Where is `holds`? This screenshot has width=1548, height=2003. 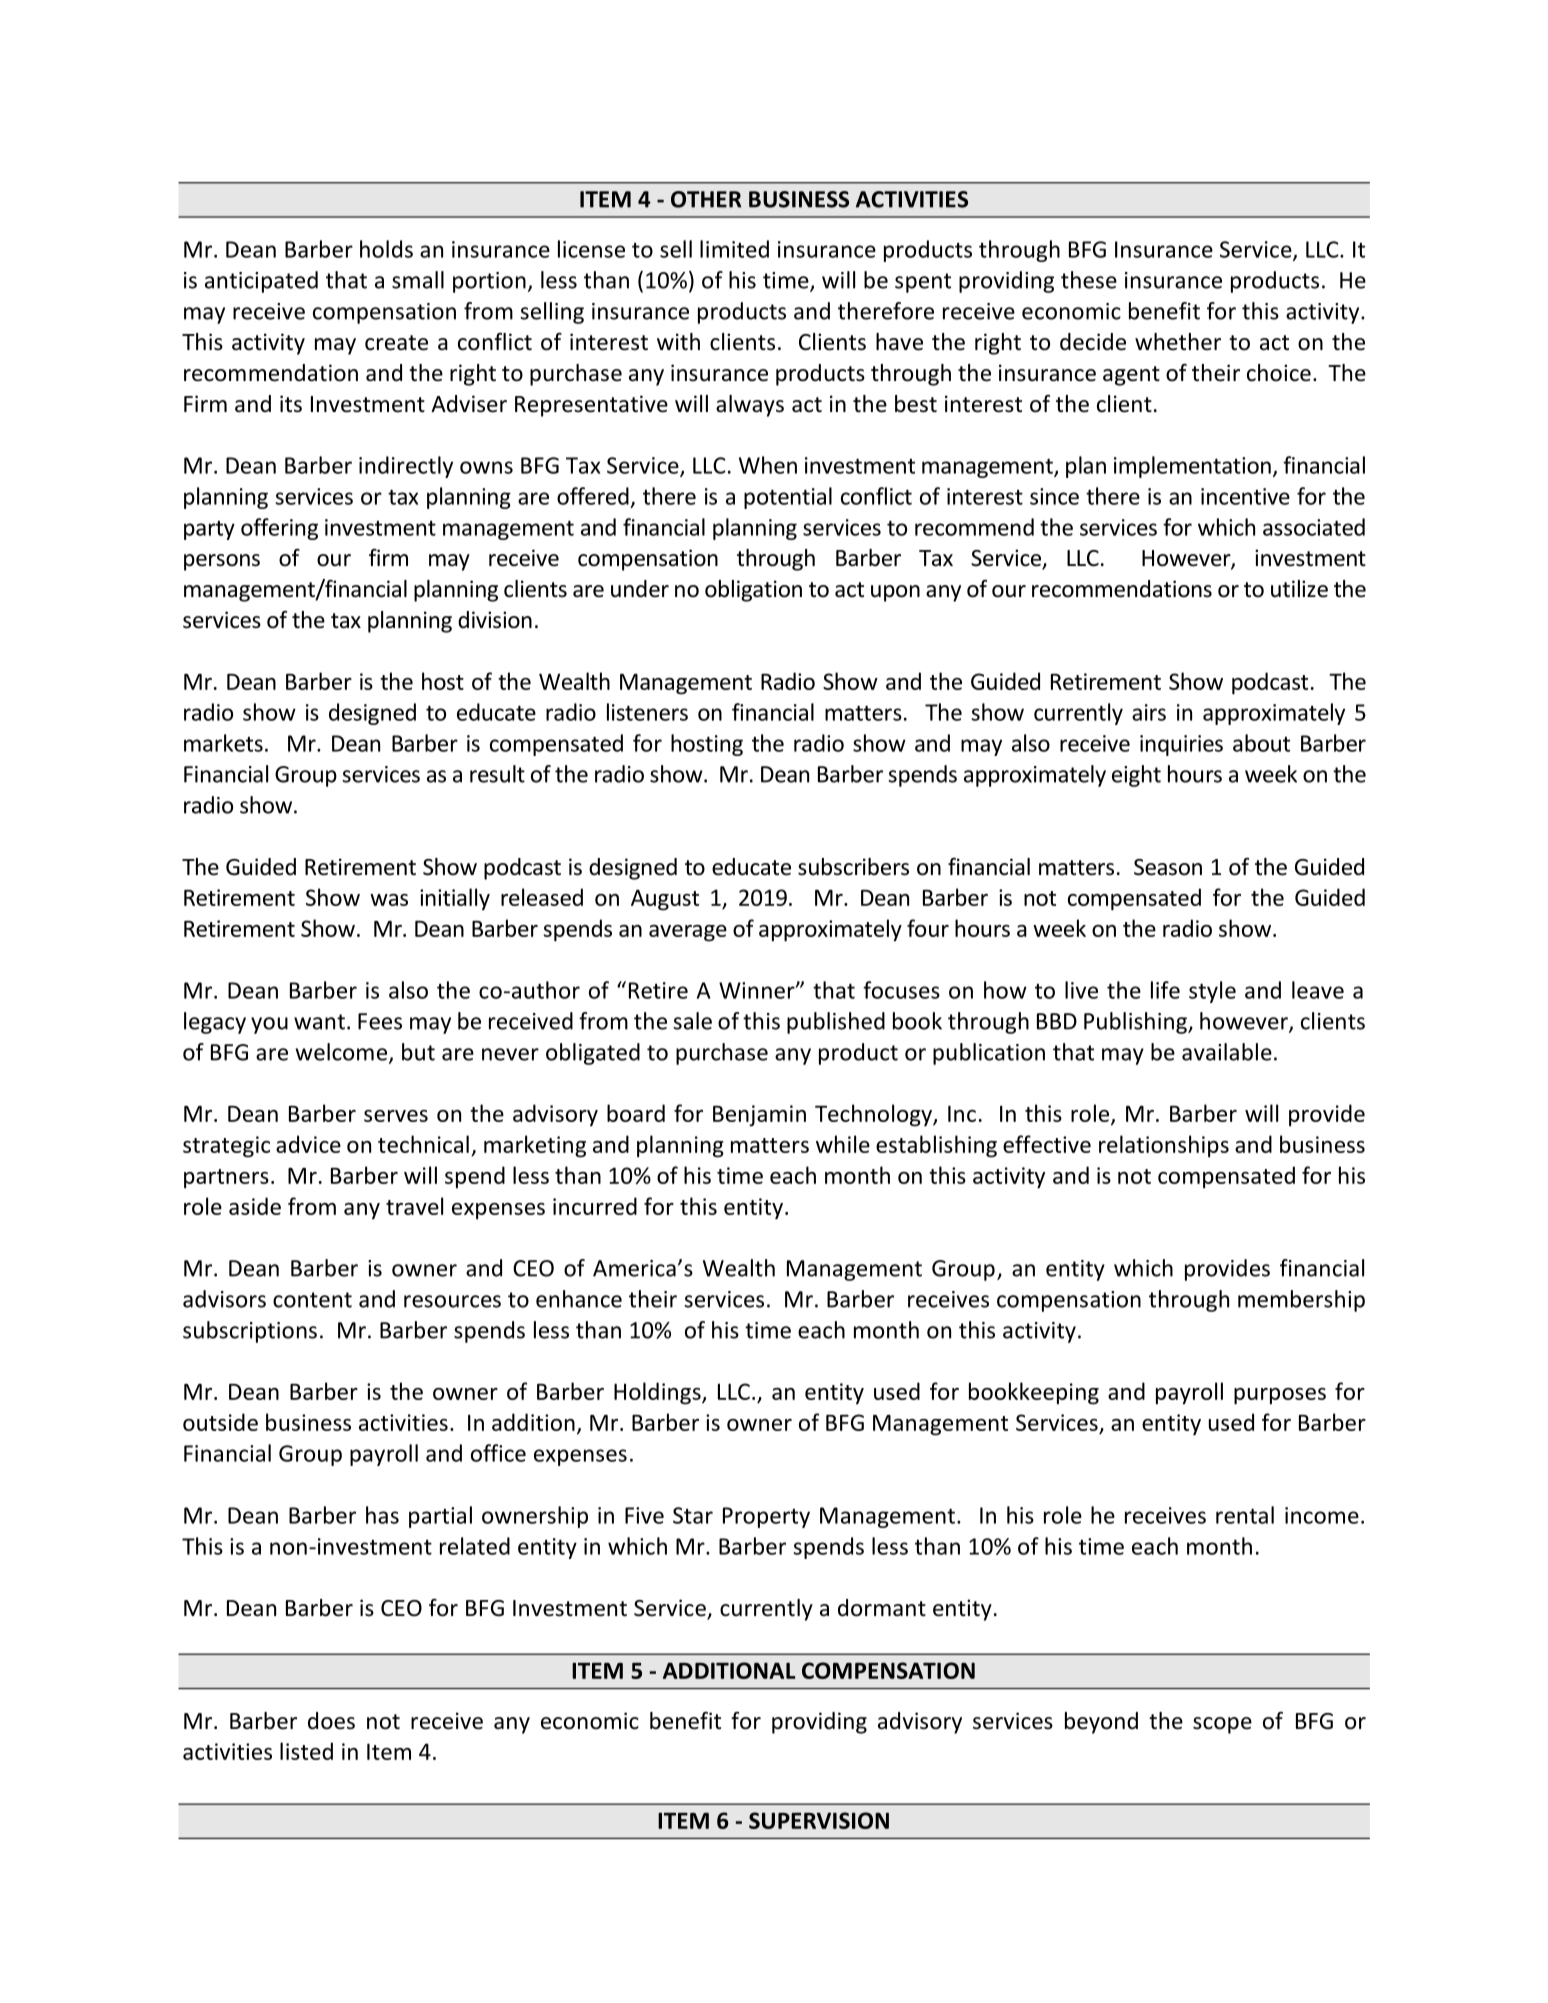
holds is located at coordinates (386, 249).
